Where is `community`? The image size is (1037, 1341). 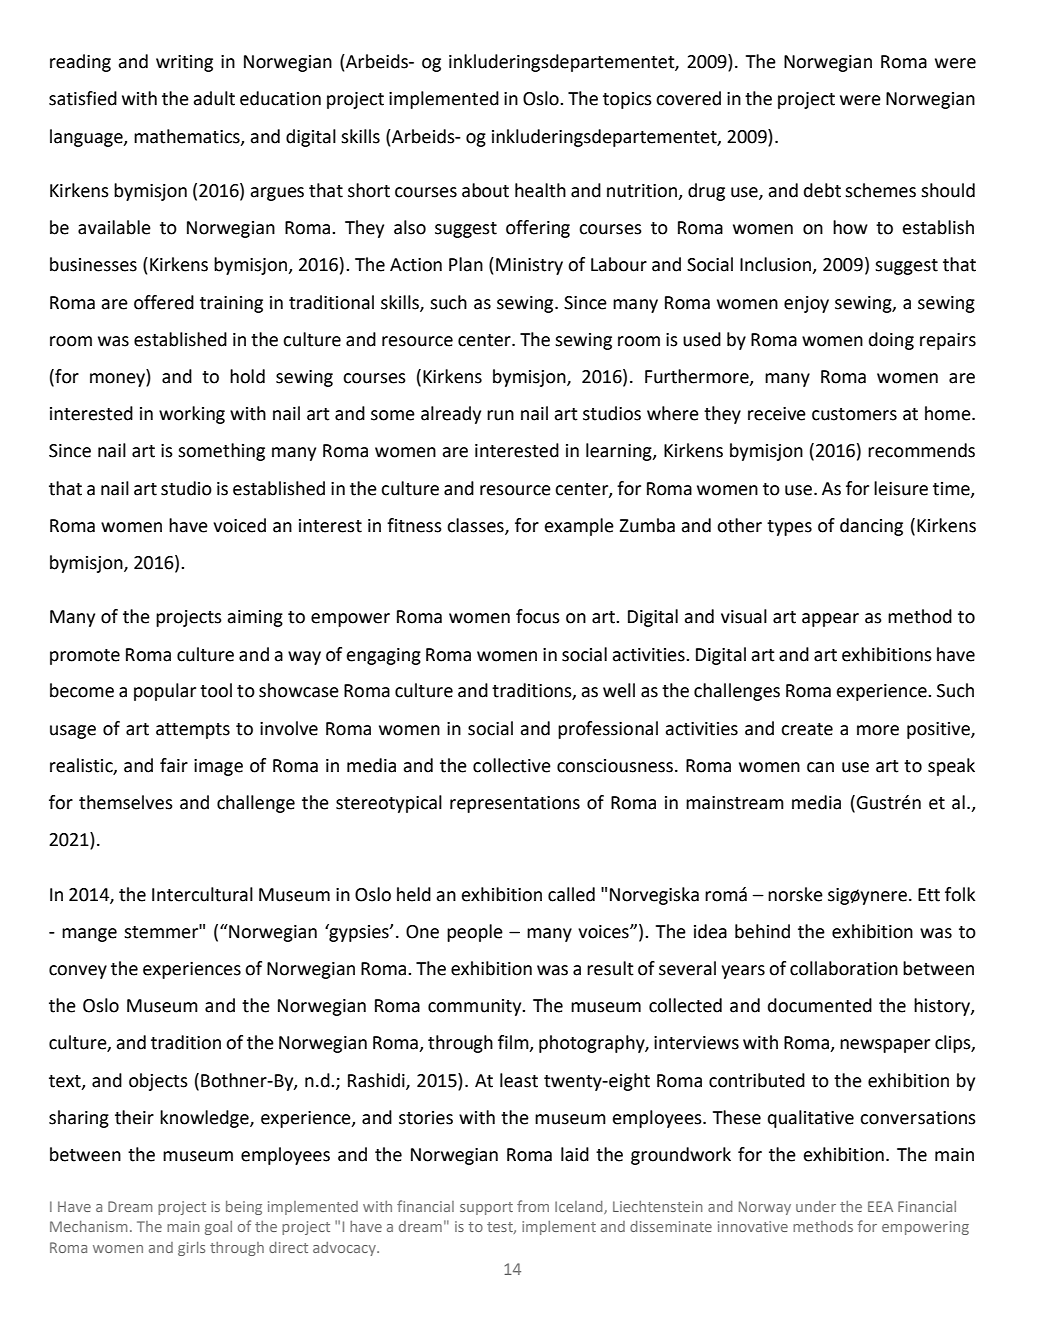 community is located at coordinates (476, 1007).
